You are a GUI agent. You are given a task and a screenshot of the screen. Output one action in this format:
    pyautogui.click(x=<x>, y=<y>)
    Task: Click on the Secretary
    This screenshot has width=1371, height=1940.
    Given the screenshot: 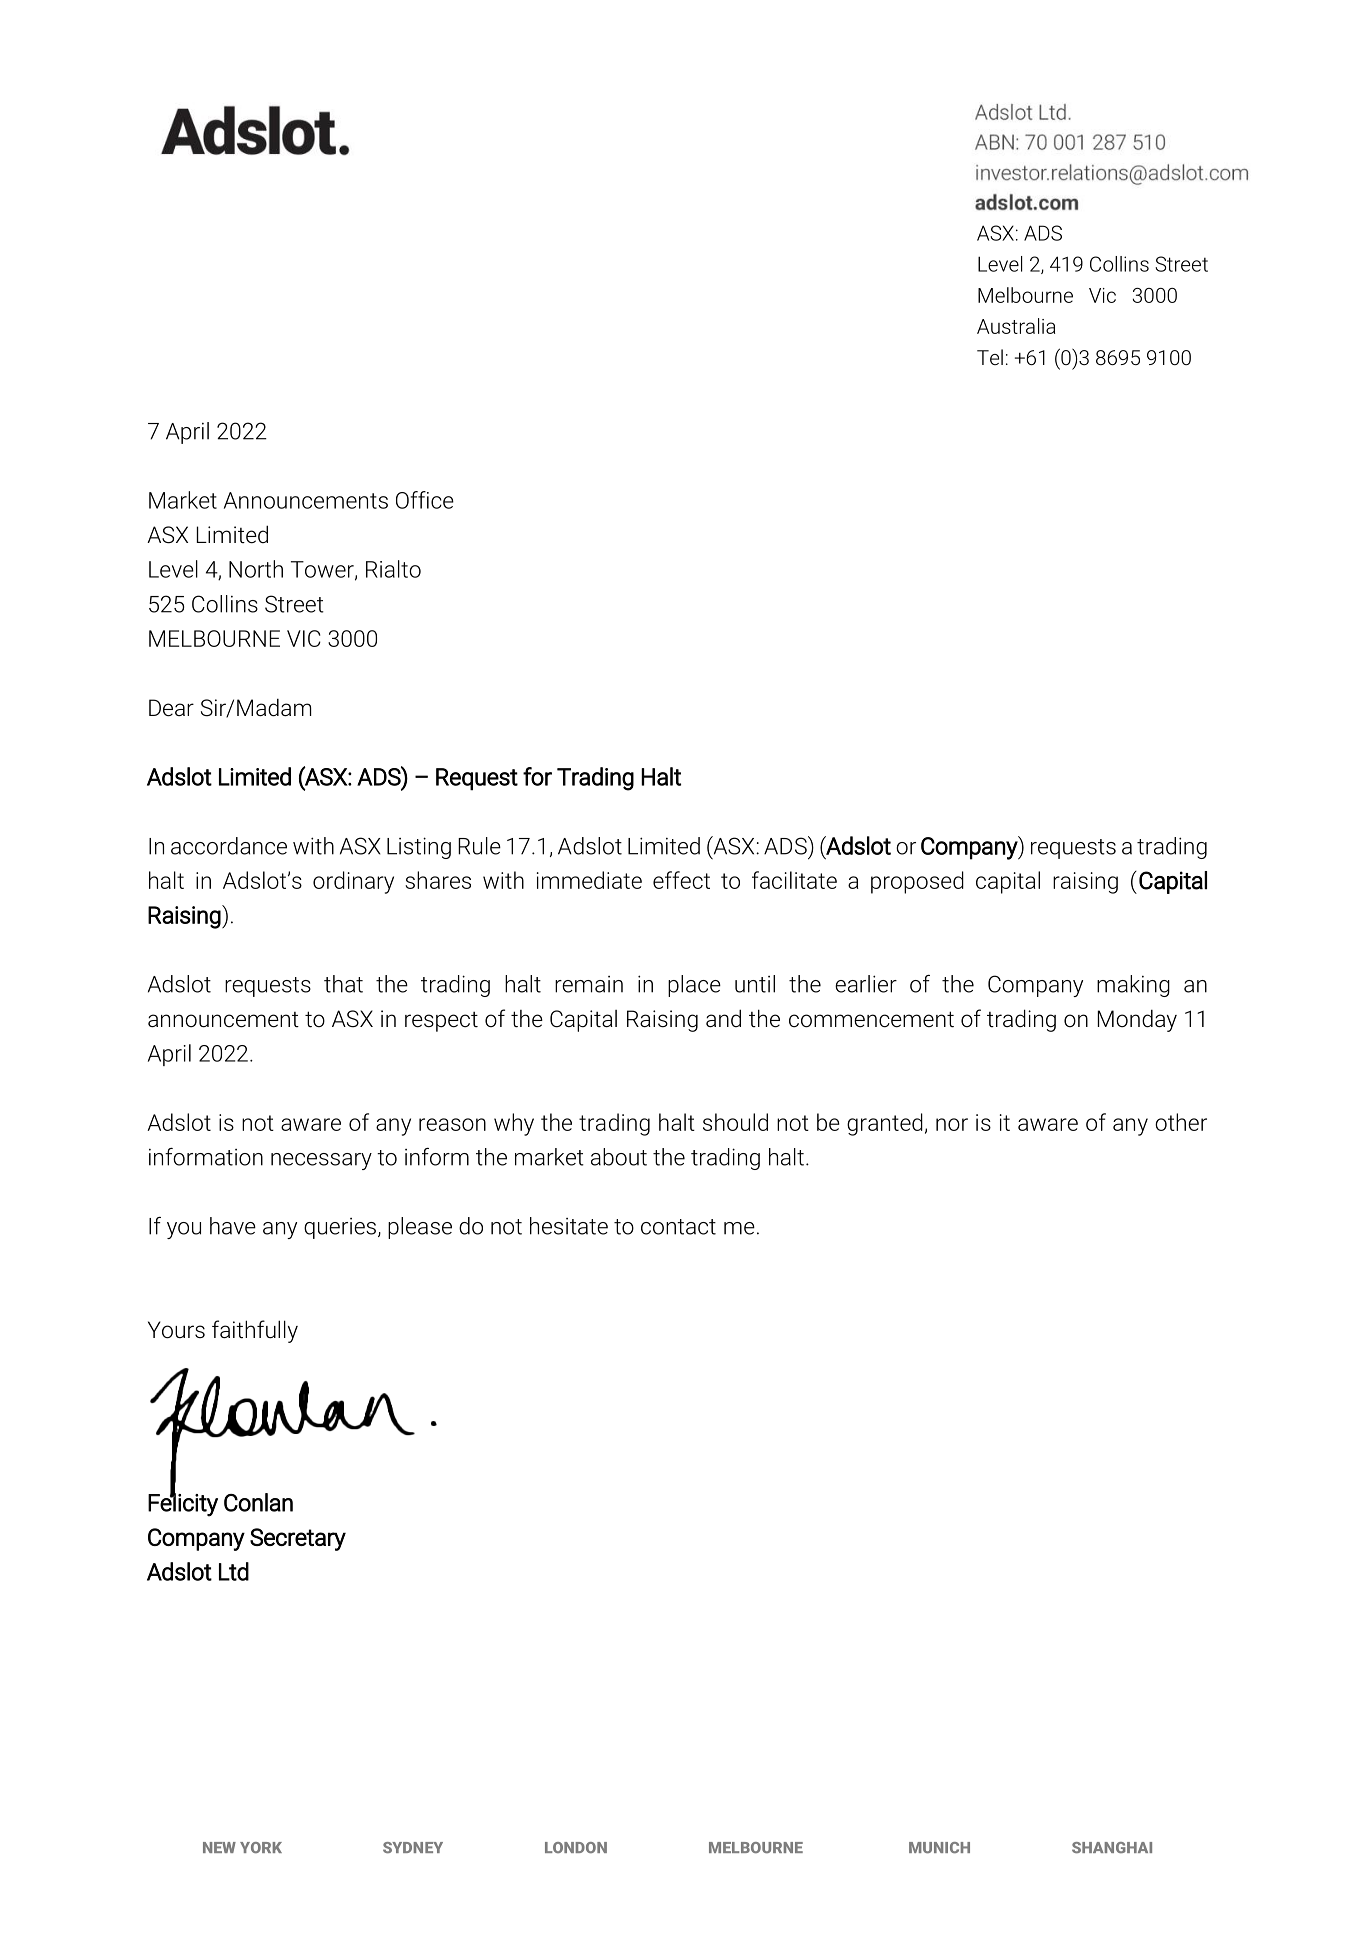 What is the action you would take?
    pyautogui.click(x=298, y=1539)
